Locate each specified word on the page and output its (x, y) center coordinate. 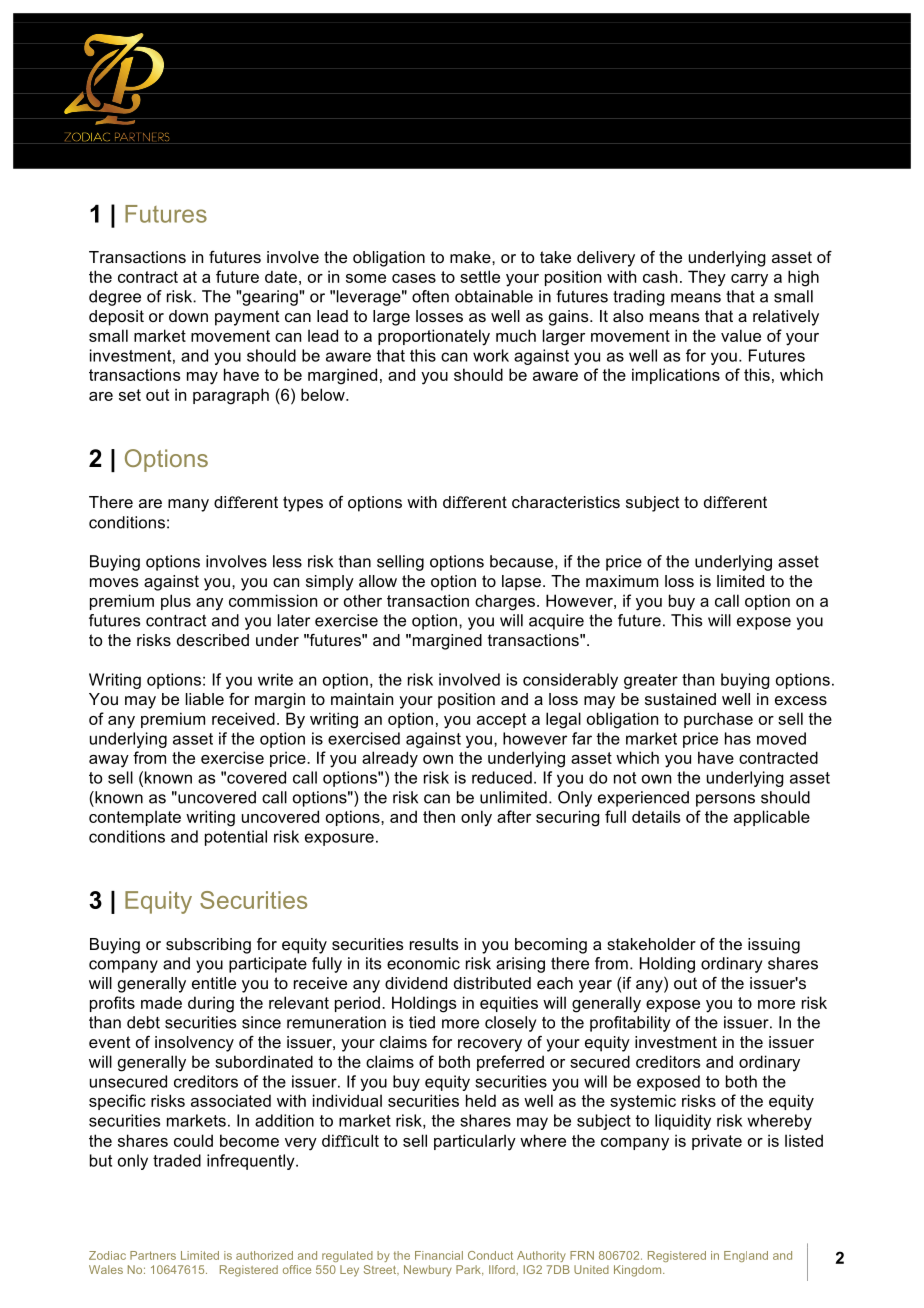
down (188, 316)
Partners (153, 1255)
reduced (502, 777)
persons (725, 800)
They (707, 278)
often (430, 296)
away (109, 761)
